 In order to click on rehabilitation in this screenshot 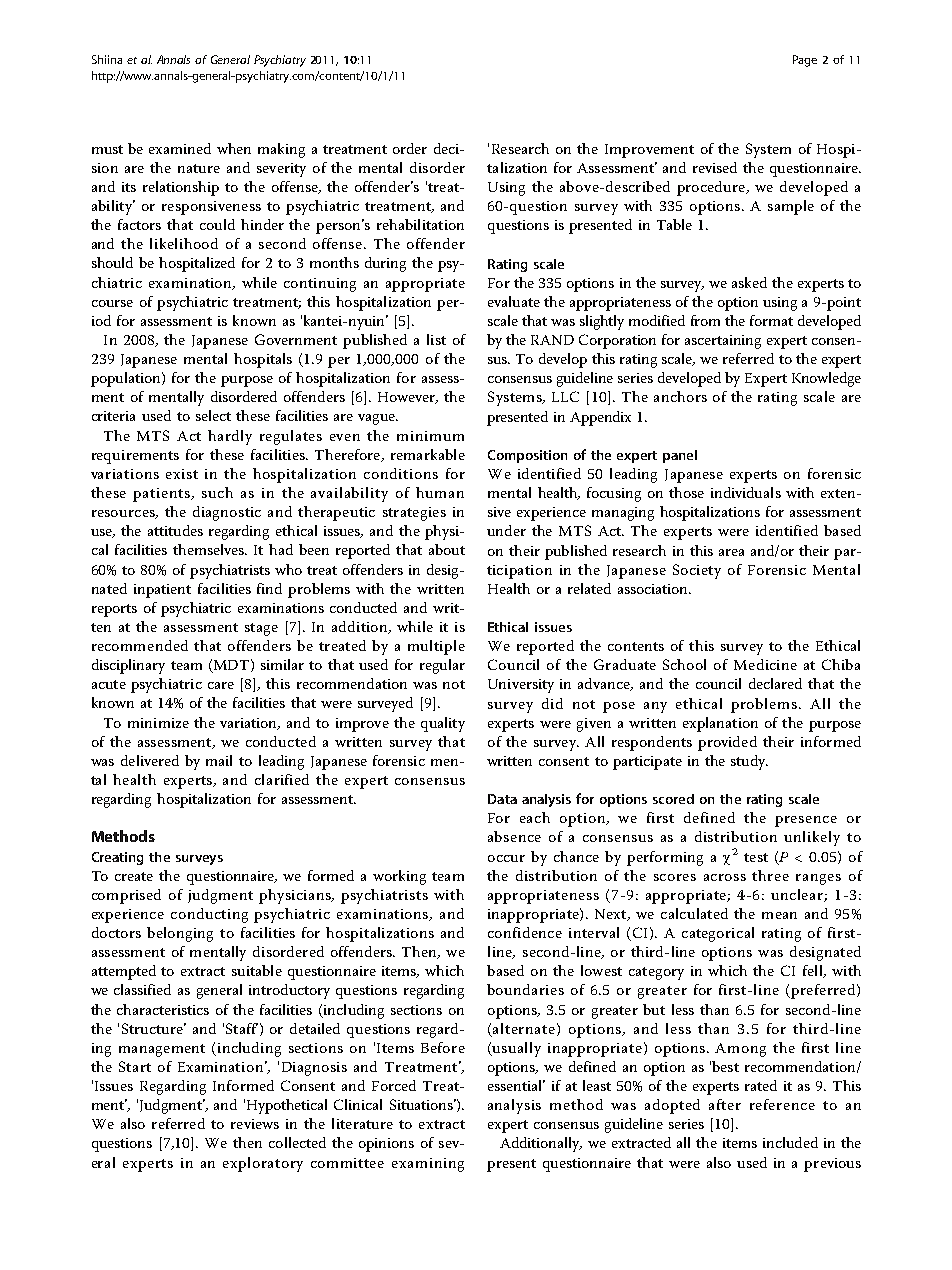, I will do `click(420, 224)`.
